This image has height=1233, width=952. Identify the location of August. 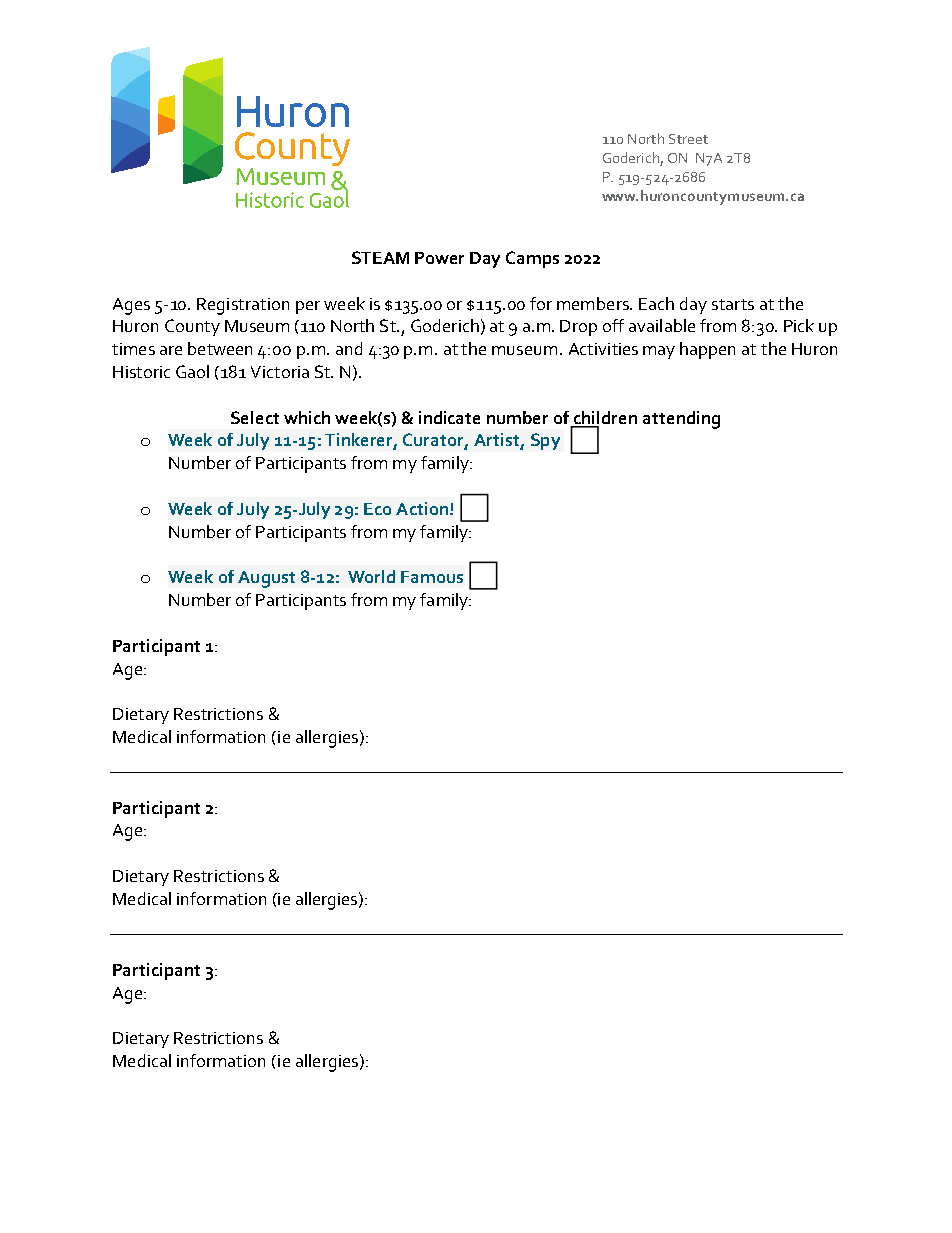
(266, 579).
